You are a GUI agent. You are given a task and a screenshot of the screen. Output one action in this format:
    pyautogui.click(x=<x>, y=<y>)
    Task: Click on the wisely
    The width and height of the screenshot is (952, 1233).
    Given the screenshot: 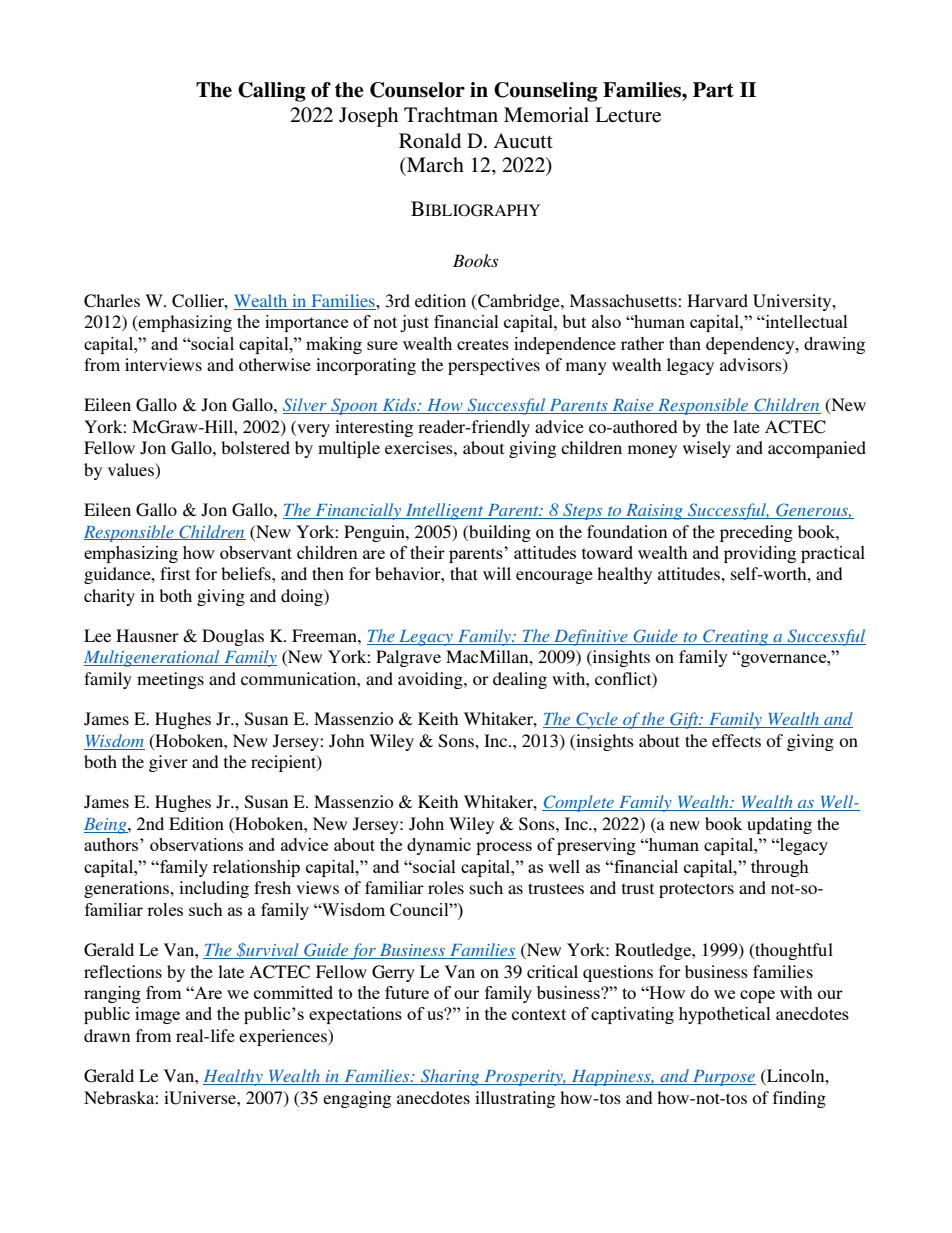 What is the action you would take?
    pyautogui.click(x=707, y=449)
